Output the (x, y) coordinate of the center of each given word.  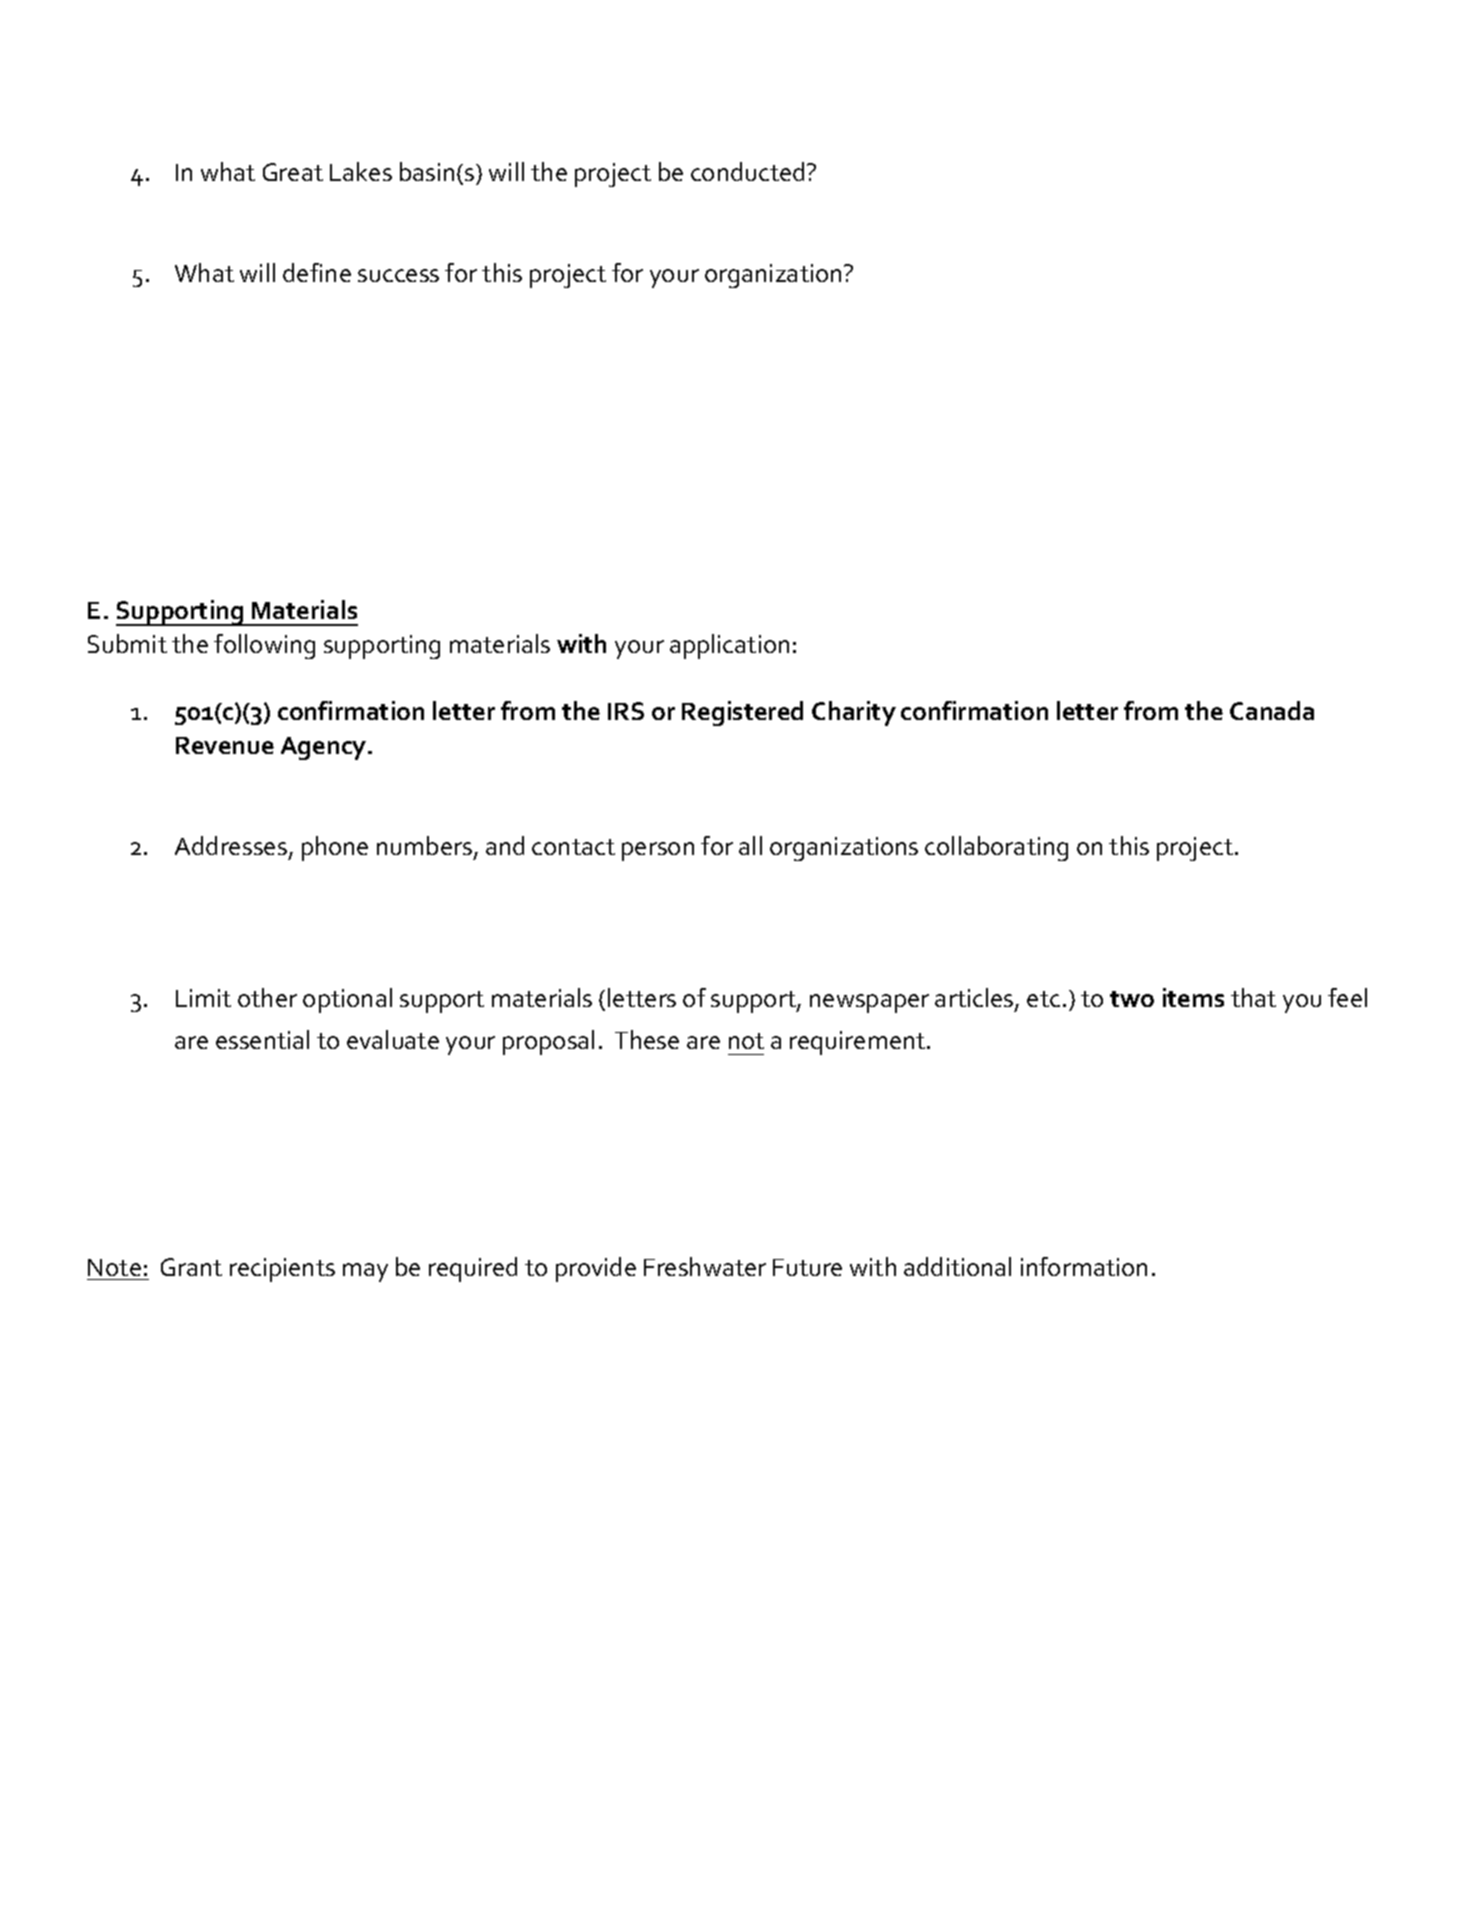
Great (293, 172)
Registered (742, 713)
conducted (747, 171)
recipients (282, 1270)
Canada (1272, 710)
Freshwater (705, 1266)
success (398, 275)
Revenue (225, 745)
